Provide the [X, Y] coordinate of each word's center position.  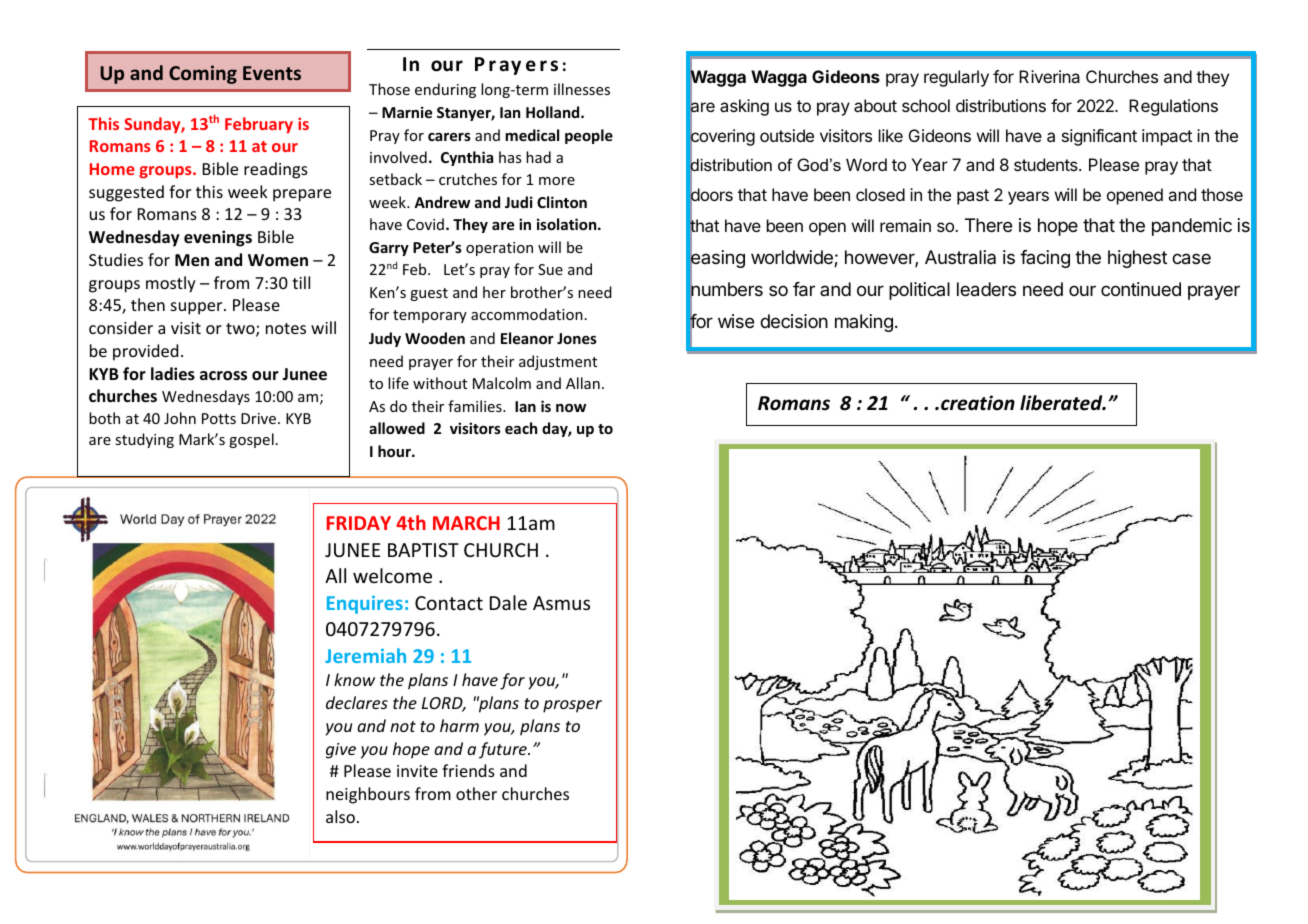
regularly [956, 78]
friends [468, 770]
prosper [572, 706]
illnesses [582, 89]
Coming [203, 74]
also [340, 816]
